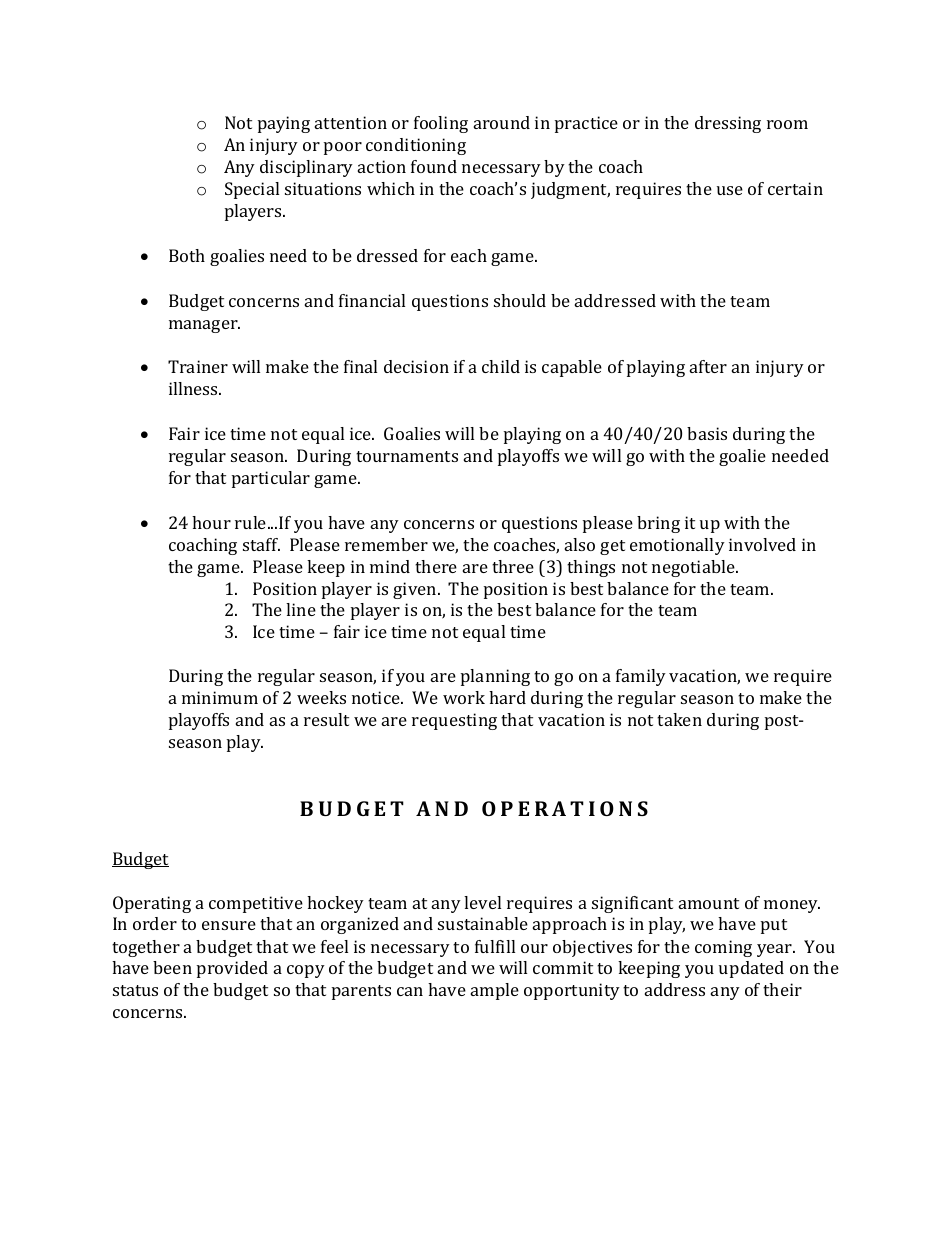  What do you see at coordinates (434, 166) in the document?
I see `found` at bounding box center [434, 166].
